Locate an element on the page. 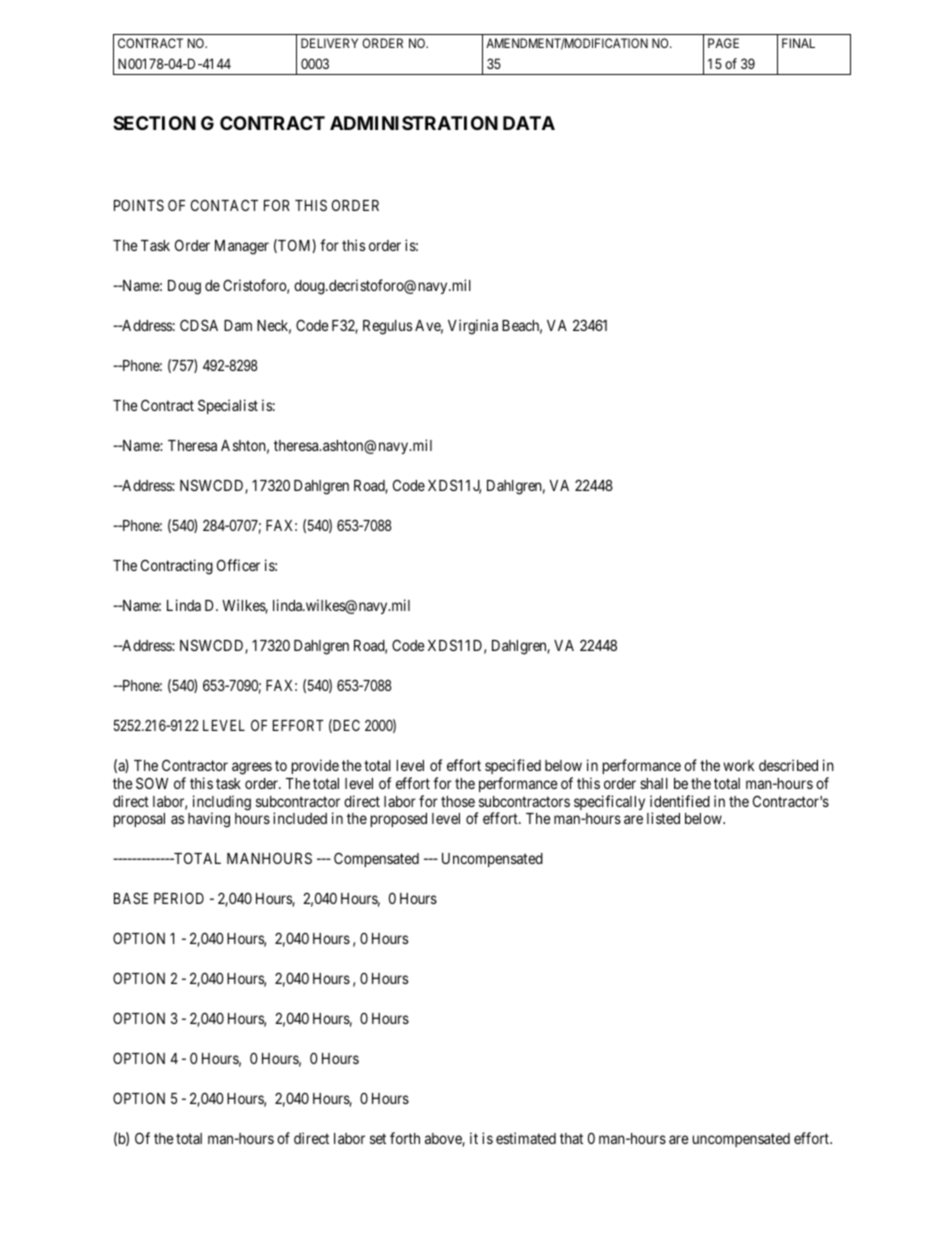  set is located at coordinates (378, 1138).
